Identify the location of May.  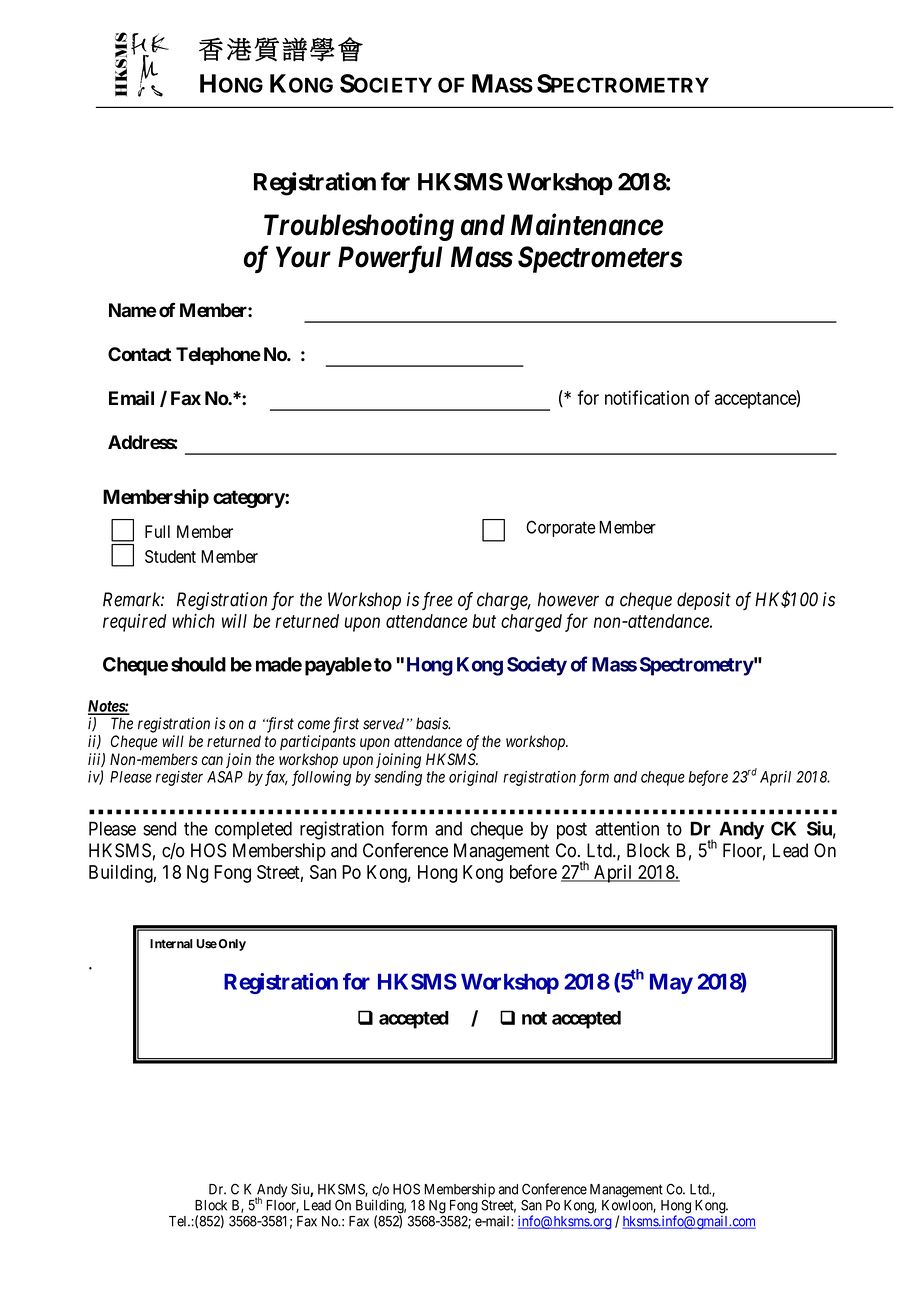
(671, 983).
